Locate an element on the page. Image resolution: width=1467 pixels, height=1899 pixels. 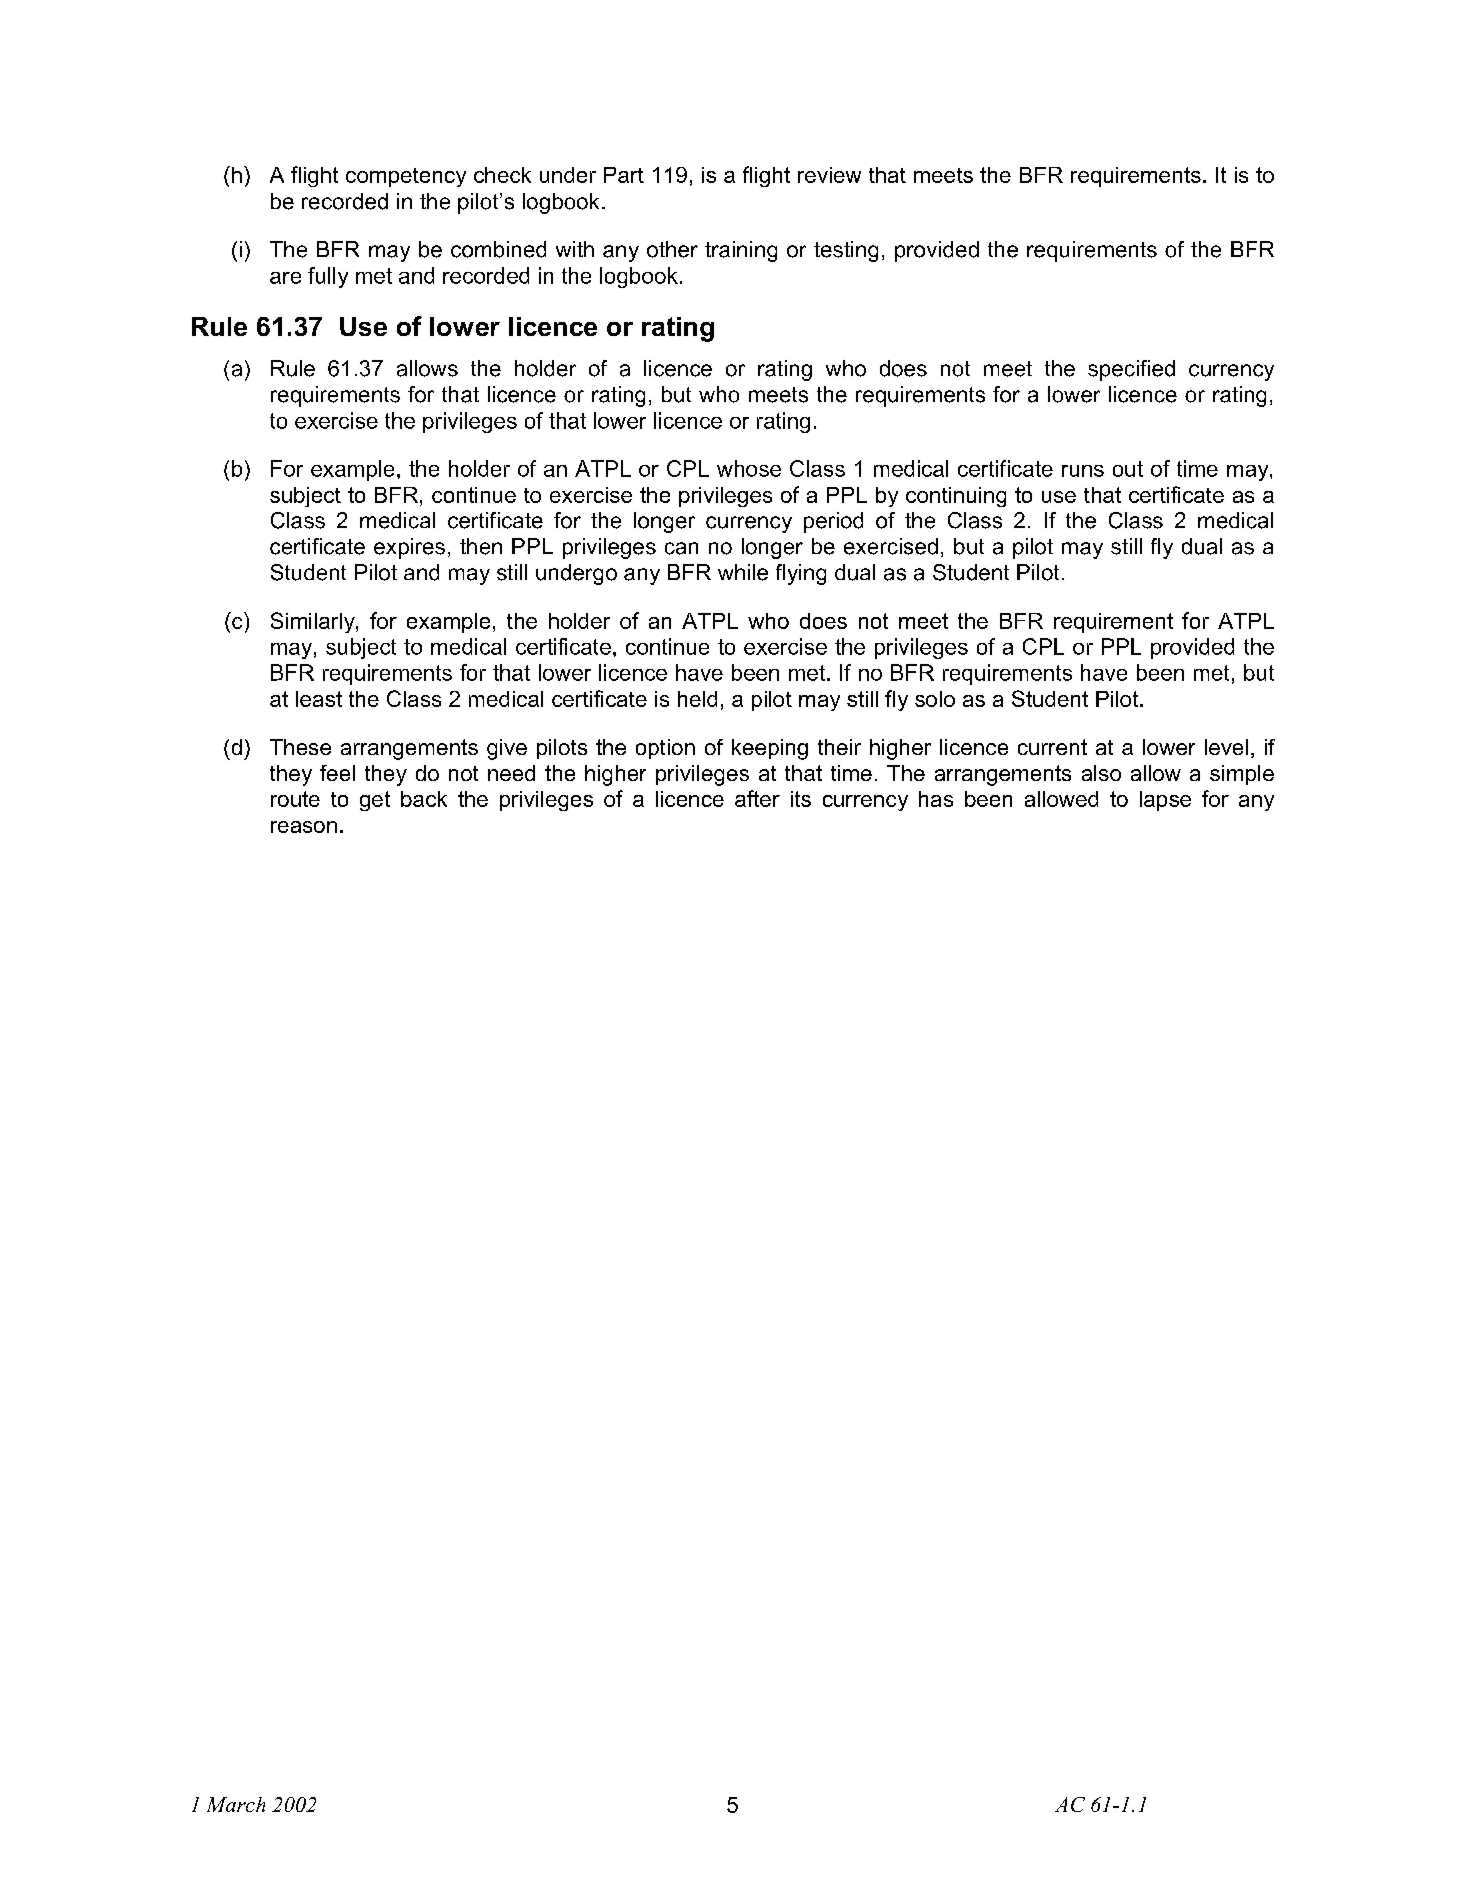
March is located at coordinates (236, 1804).
